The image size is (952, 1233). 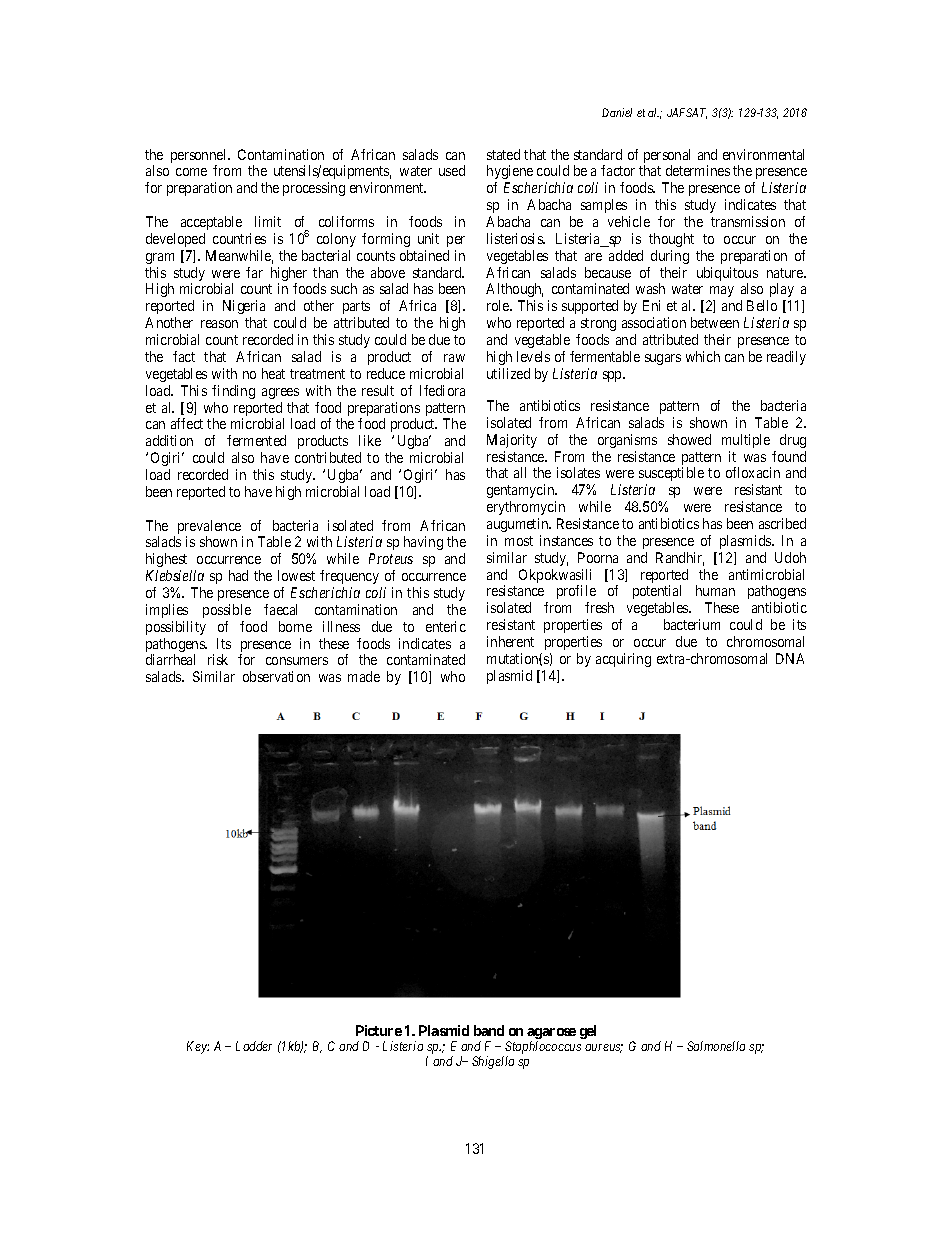 What do you see at coordinates (692, 624) in the image?
I see `bacterium` at bounding box center [692, 624].
